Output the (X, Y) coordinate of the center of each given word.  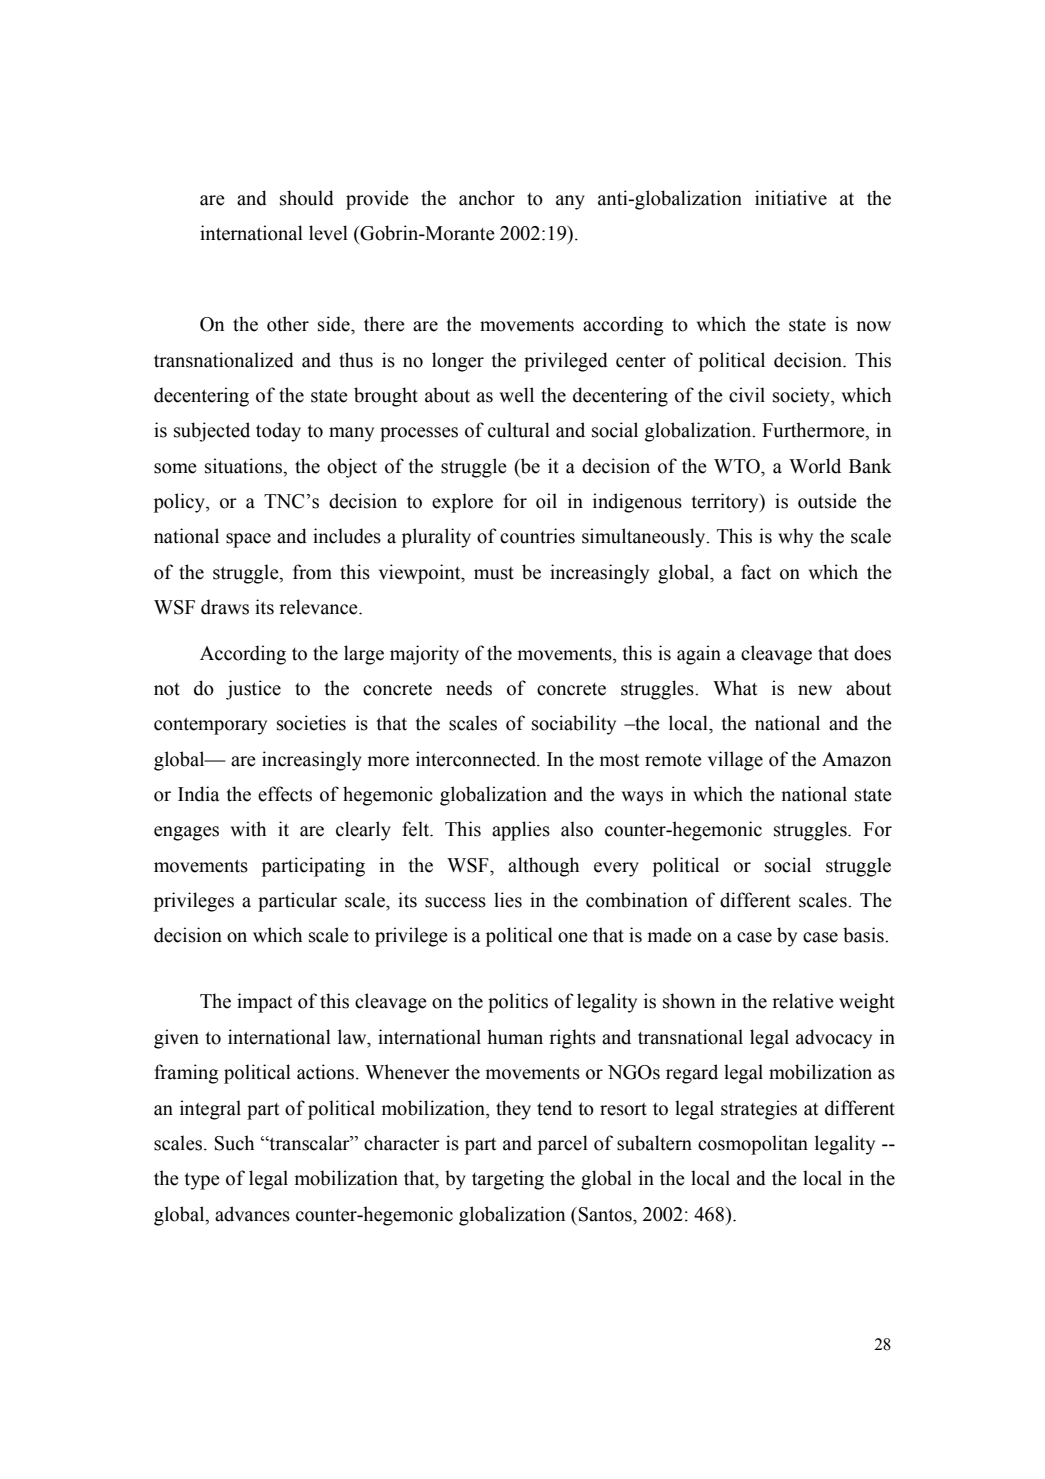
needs (469, 688)
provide (377, 200)
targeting (508, 1180)
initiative (791, 198)
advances (252, 1214)
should (307, 198)
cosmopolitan (753, 1145)
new (815, 690)
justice (253, 690)
